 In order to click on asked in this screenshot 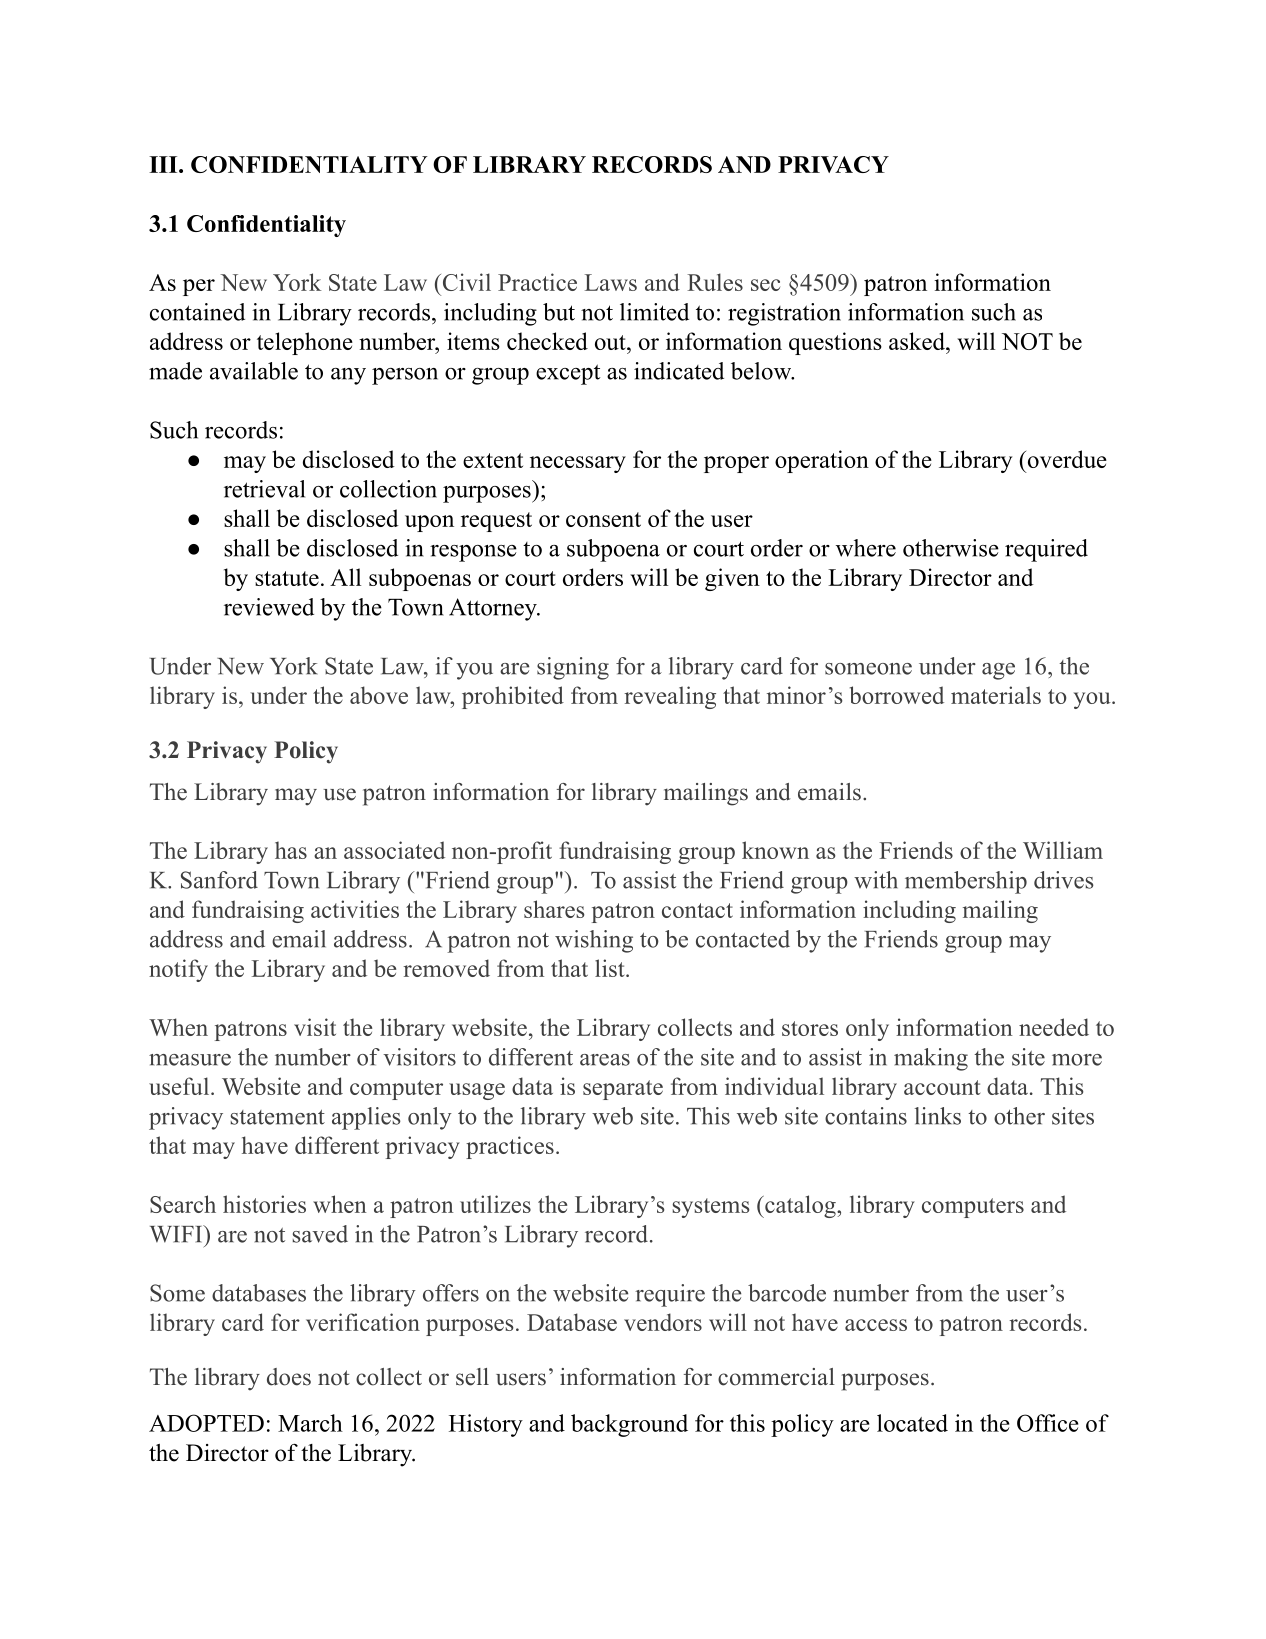, I will do `click(918, 341)`.
